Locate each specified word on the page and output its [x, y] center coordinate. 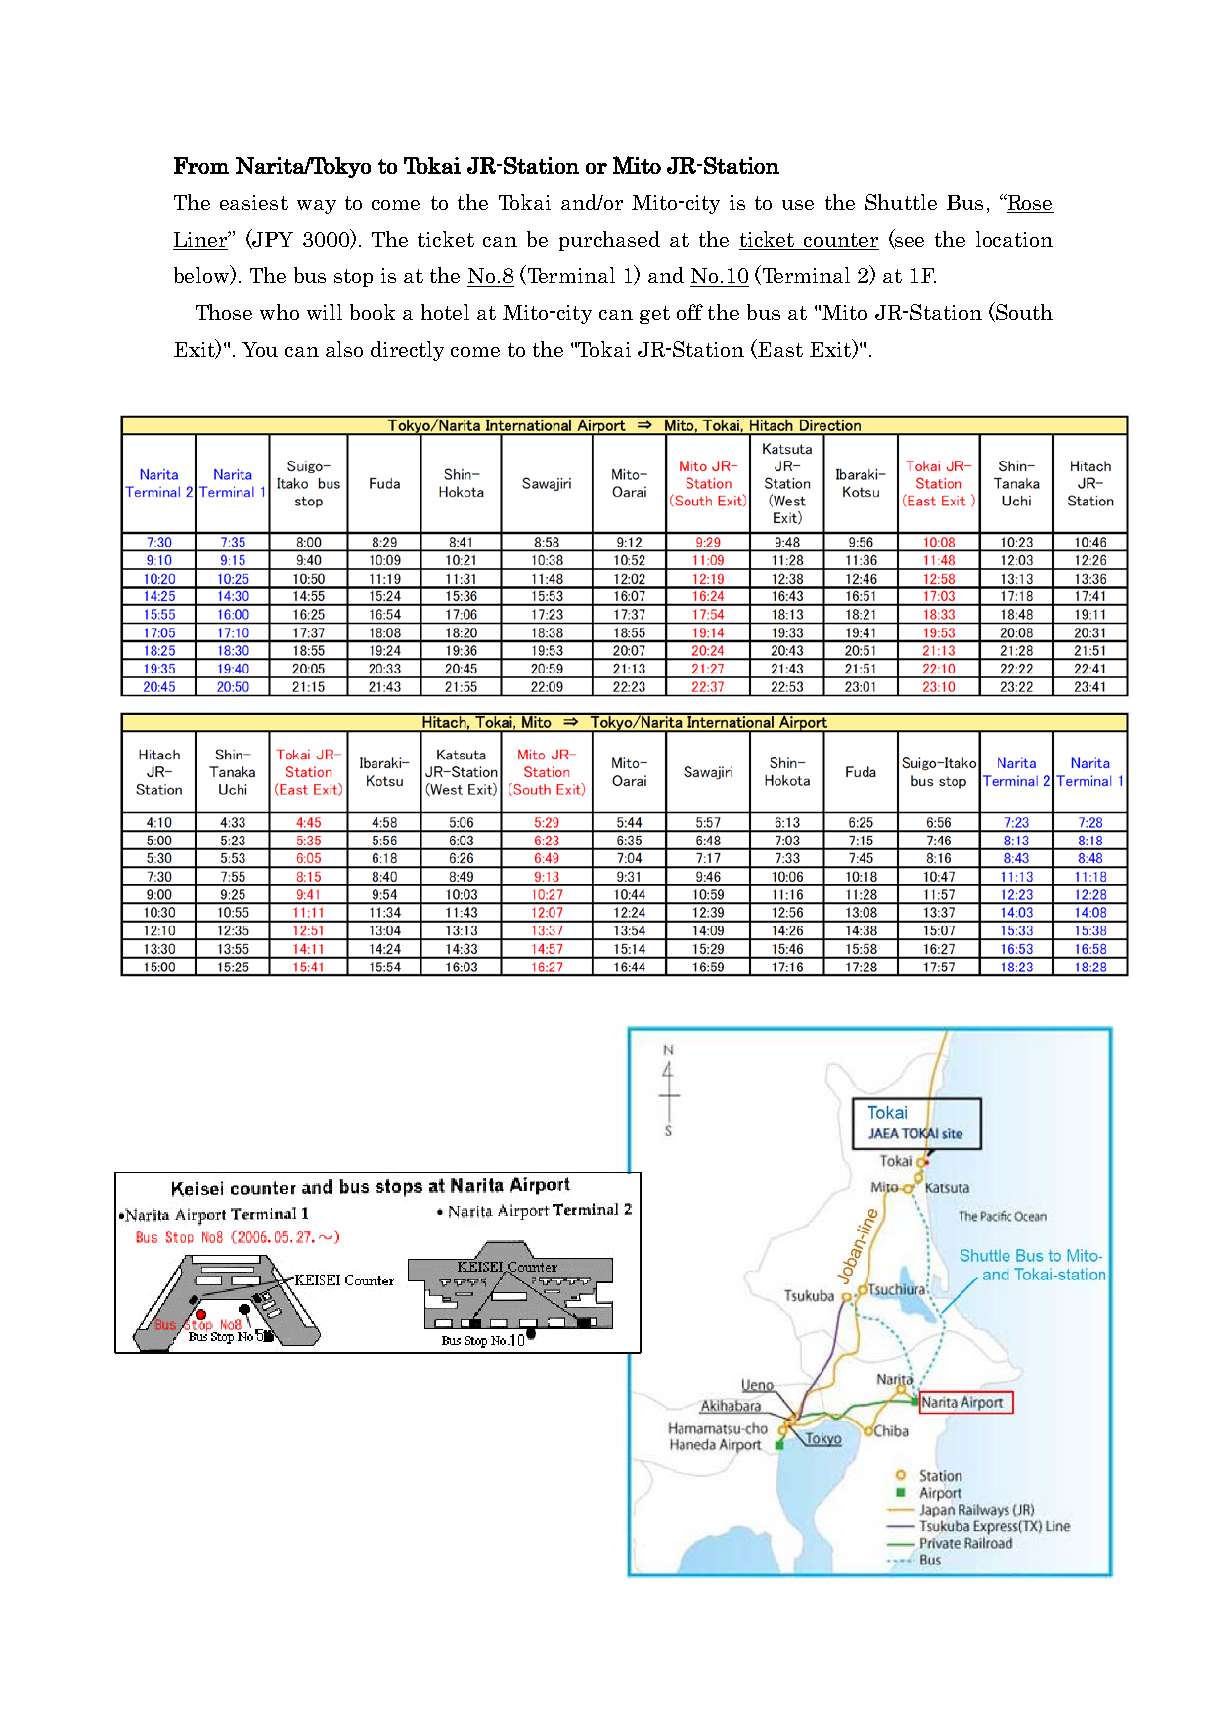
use [798, 205]
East [780, 349]
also [344, 349]
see [909, 243]
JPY [271, 239]
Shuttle [901, 202]
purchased [609, 241]
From [201, 165]
